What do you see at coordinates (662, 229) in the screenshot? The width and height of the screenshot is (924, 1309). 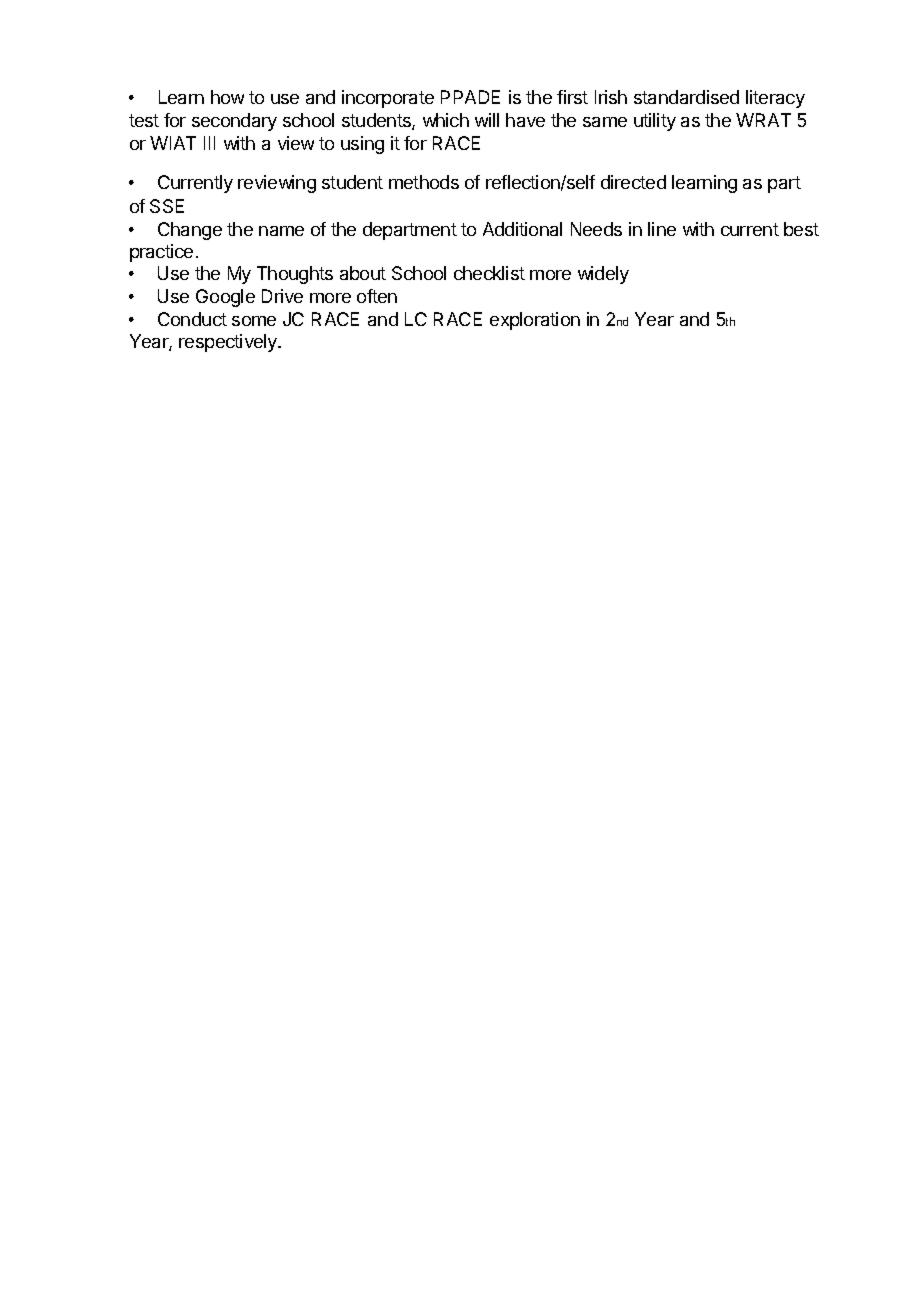 I see `line` at bounding box center [662, 229].
